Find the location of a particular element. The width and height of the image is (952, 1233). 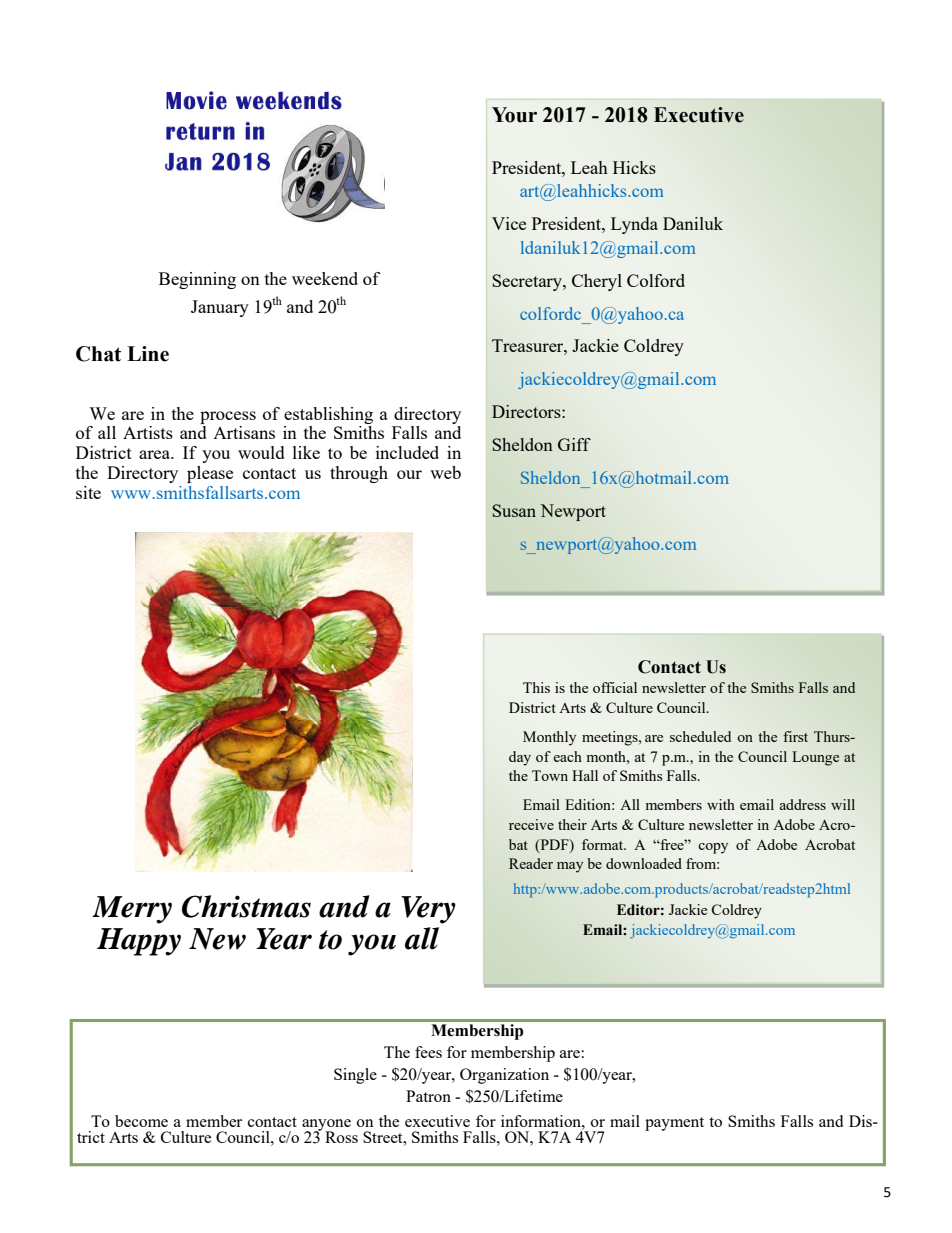

official is located at coordinates (615, 687).
